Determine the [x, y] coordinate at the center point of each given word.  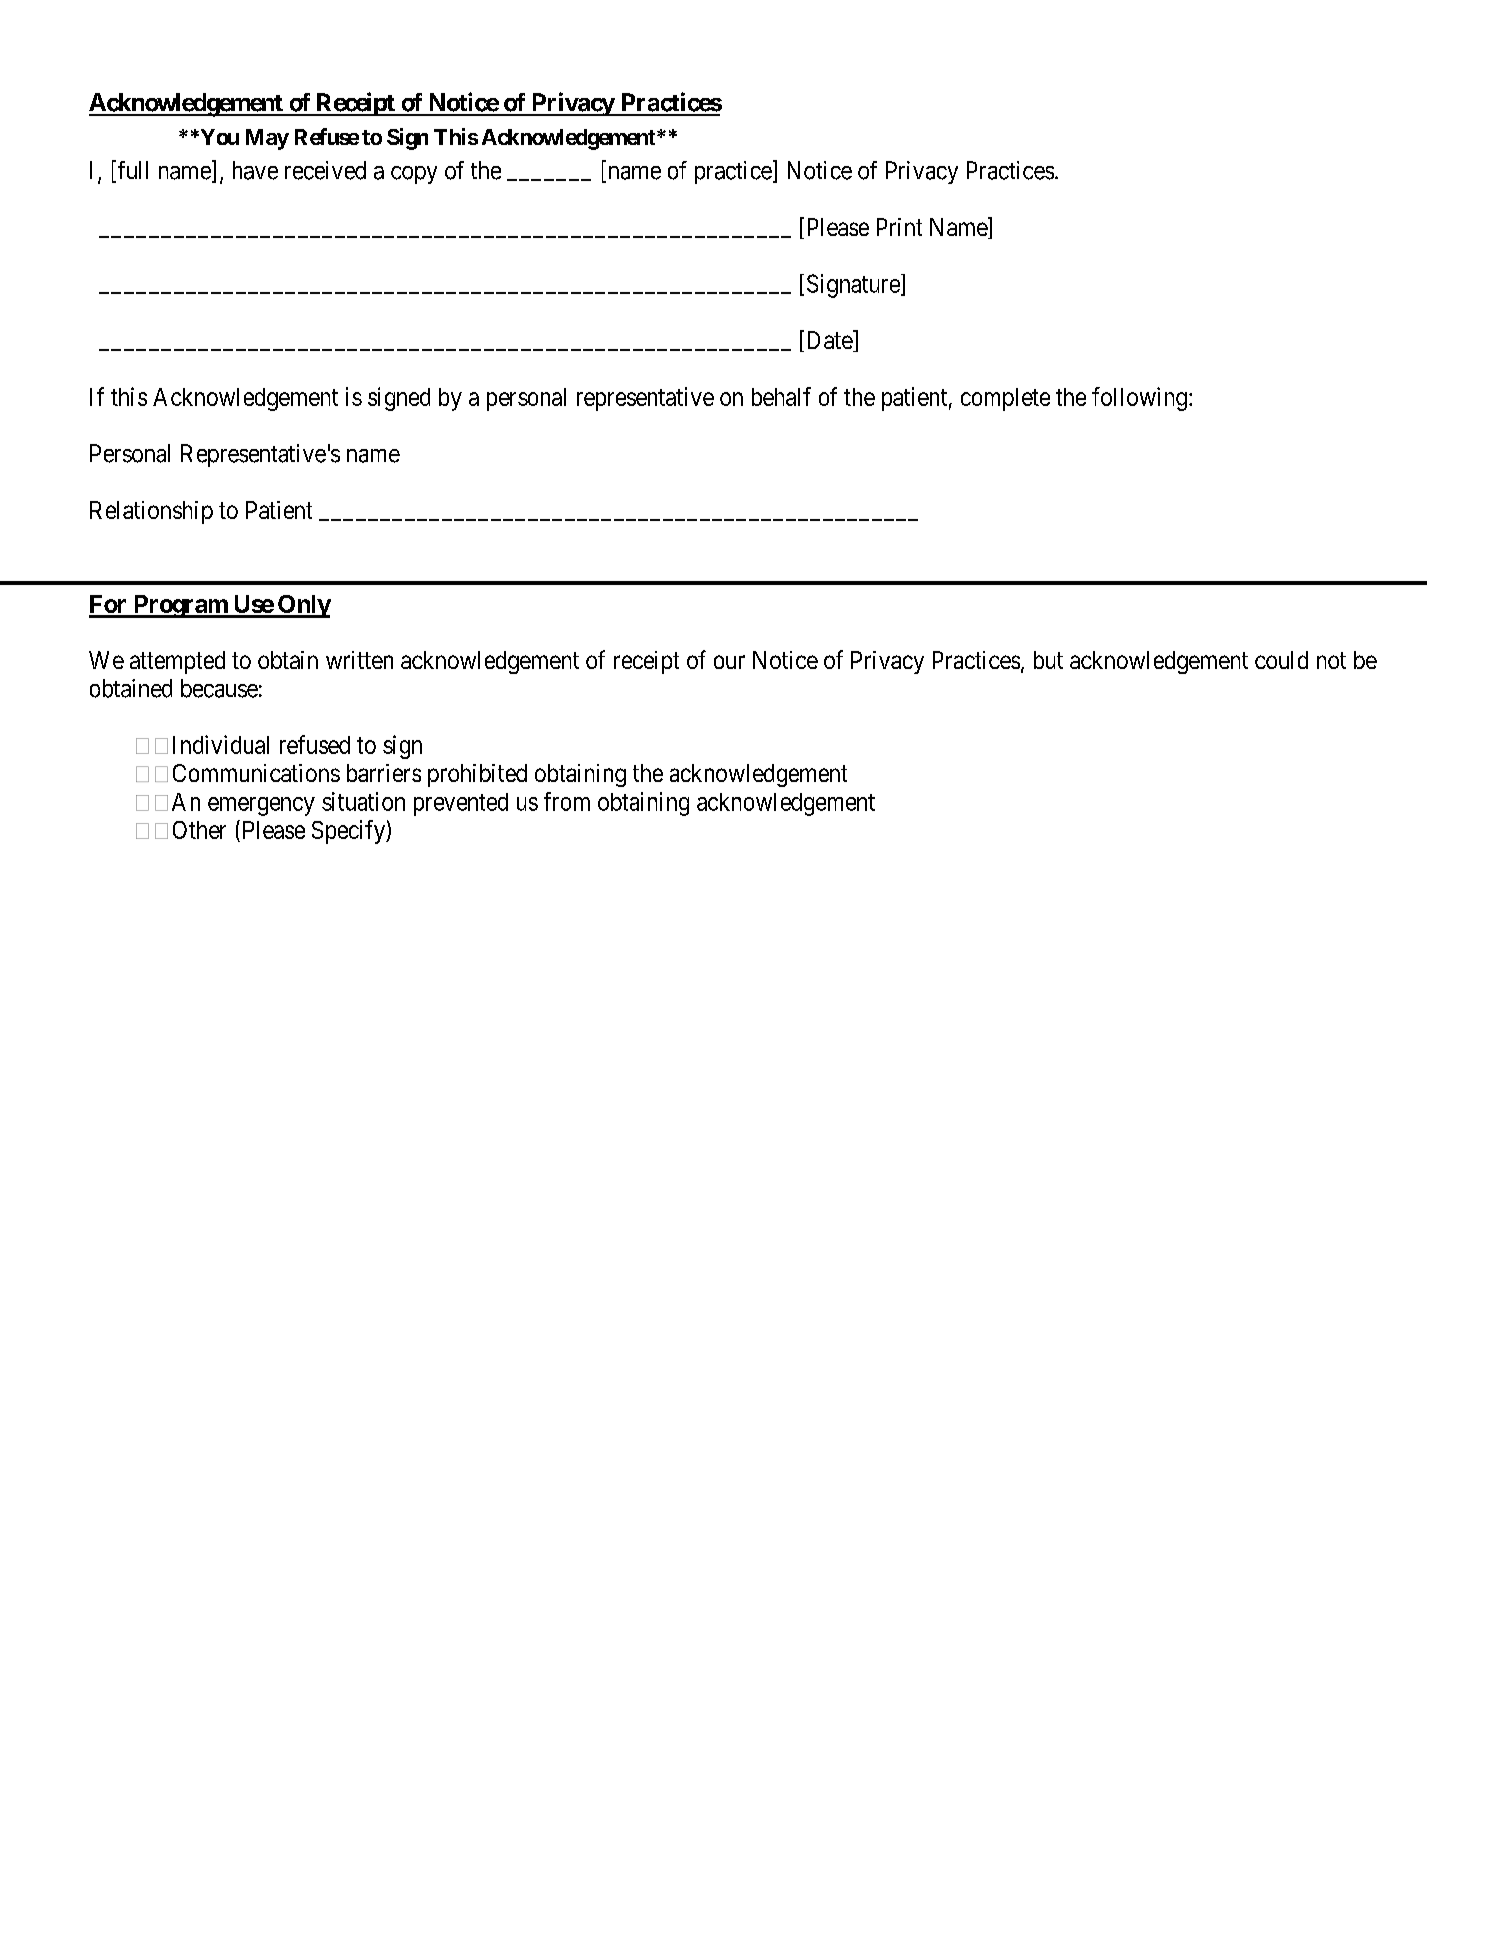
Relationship [151, 512]
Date [831, 341]
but [1048, 660]
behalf [781, 396]
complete [1005, 399]
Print [899, 227]
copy [414, 175]
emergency [261, 806]
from [567, 801]
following [1139, 399]
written [359, 660]
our [729, 662]
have [255, 170]
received [325, 170]
